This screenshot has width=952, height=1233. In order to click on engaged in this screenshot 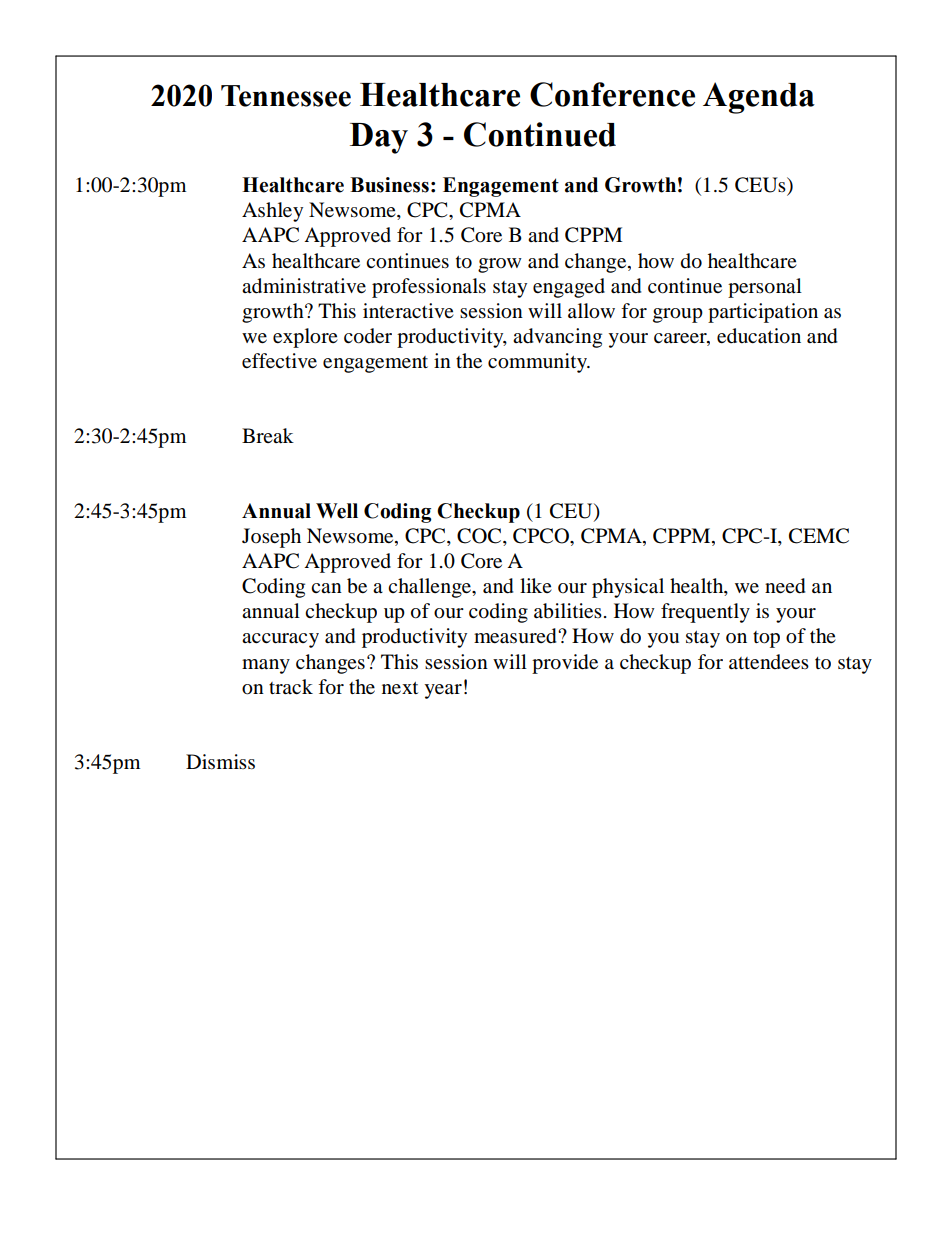, I will do `click(569, 288)`.
